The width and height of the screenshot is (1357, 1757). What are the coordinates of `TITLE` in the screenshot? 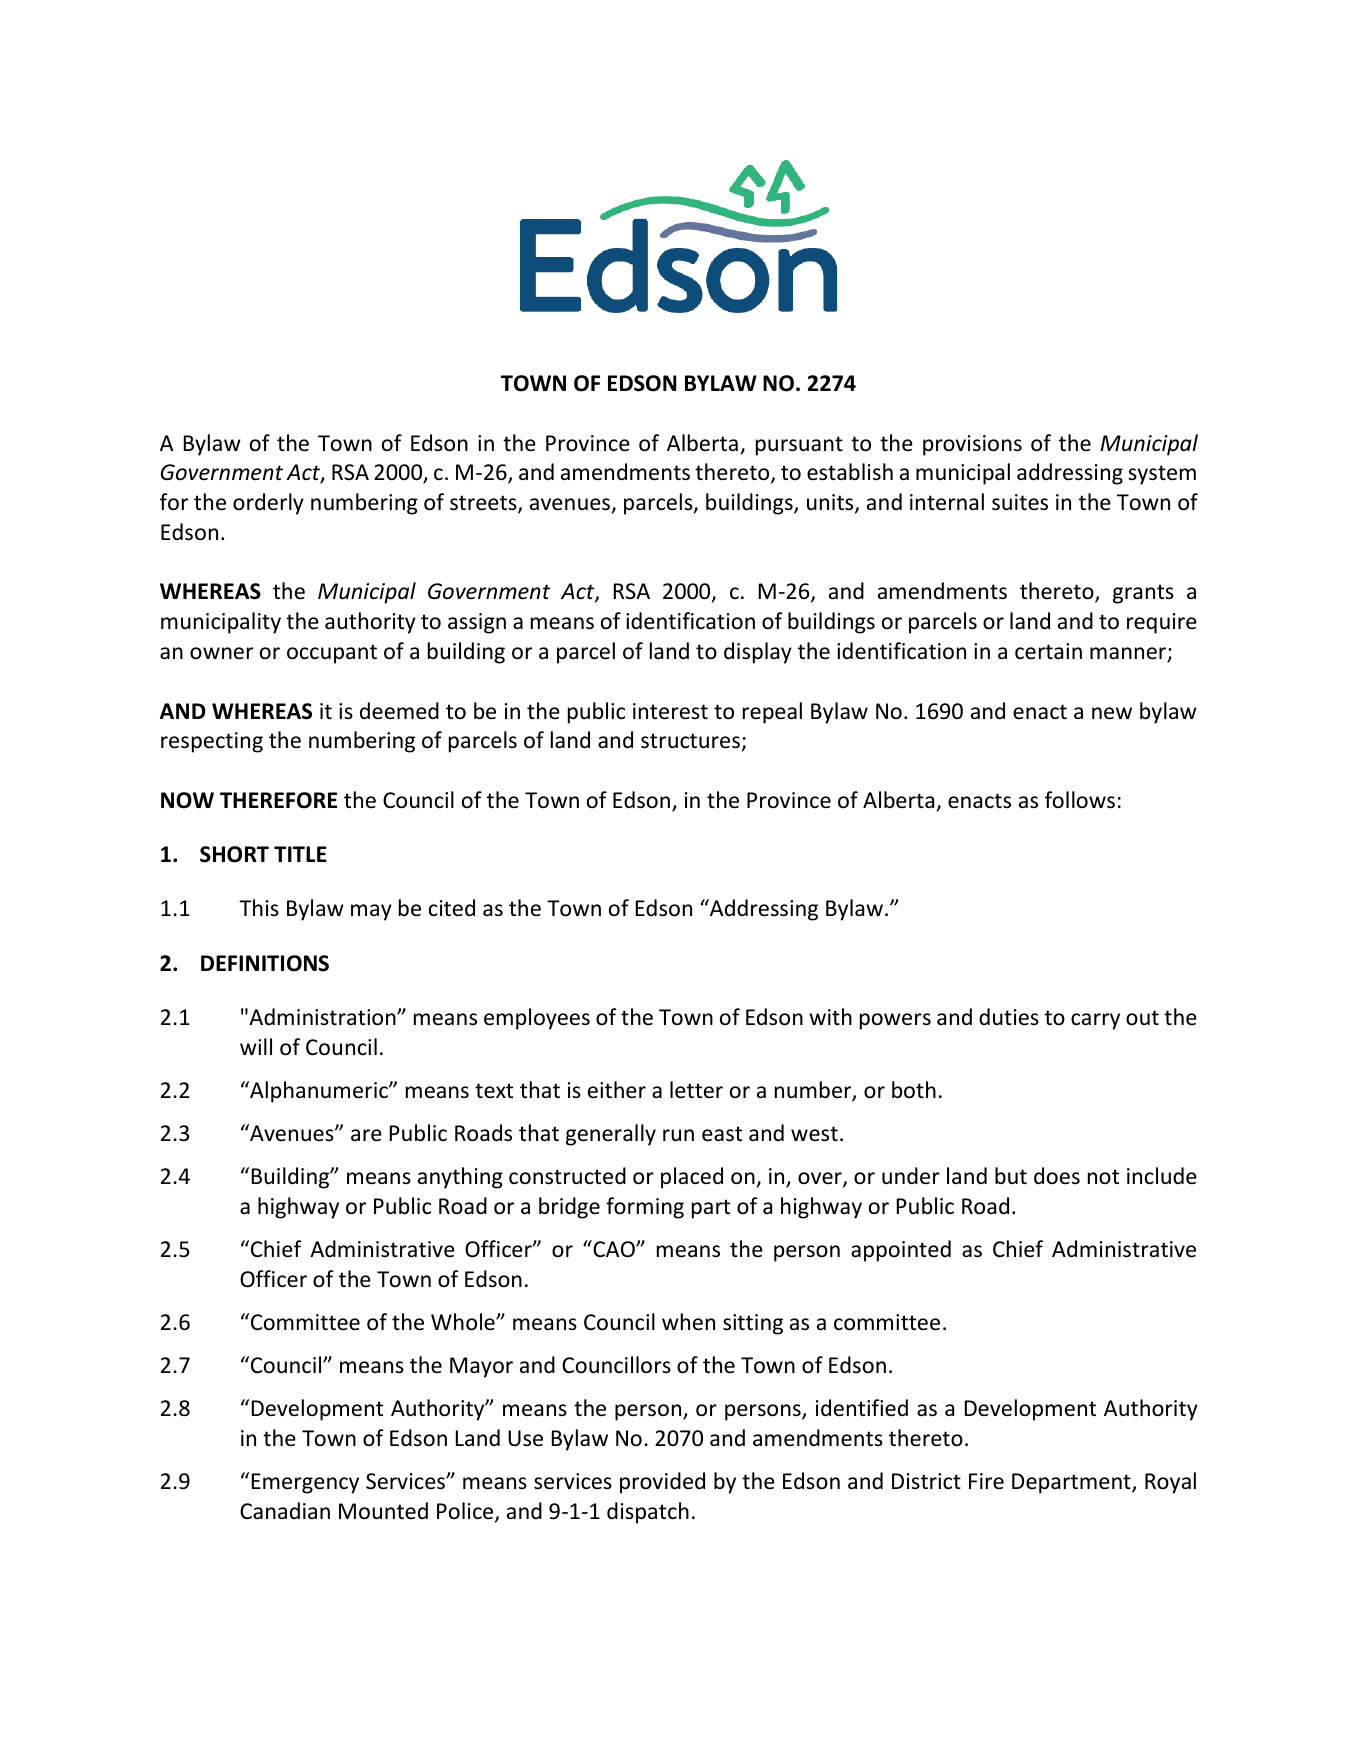 It's located at (300, 854).
